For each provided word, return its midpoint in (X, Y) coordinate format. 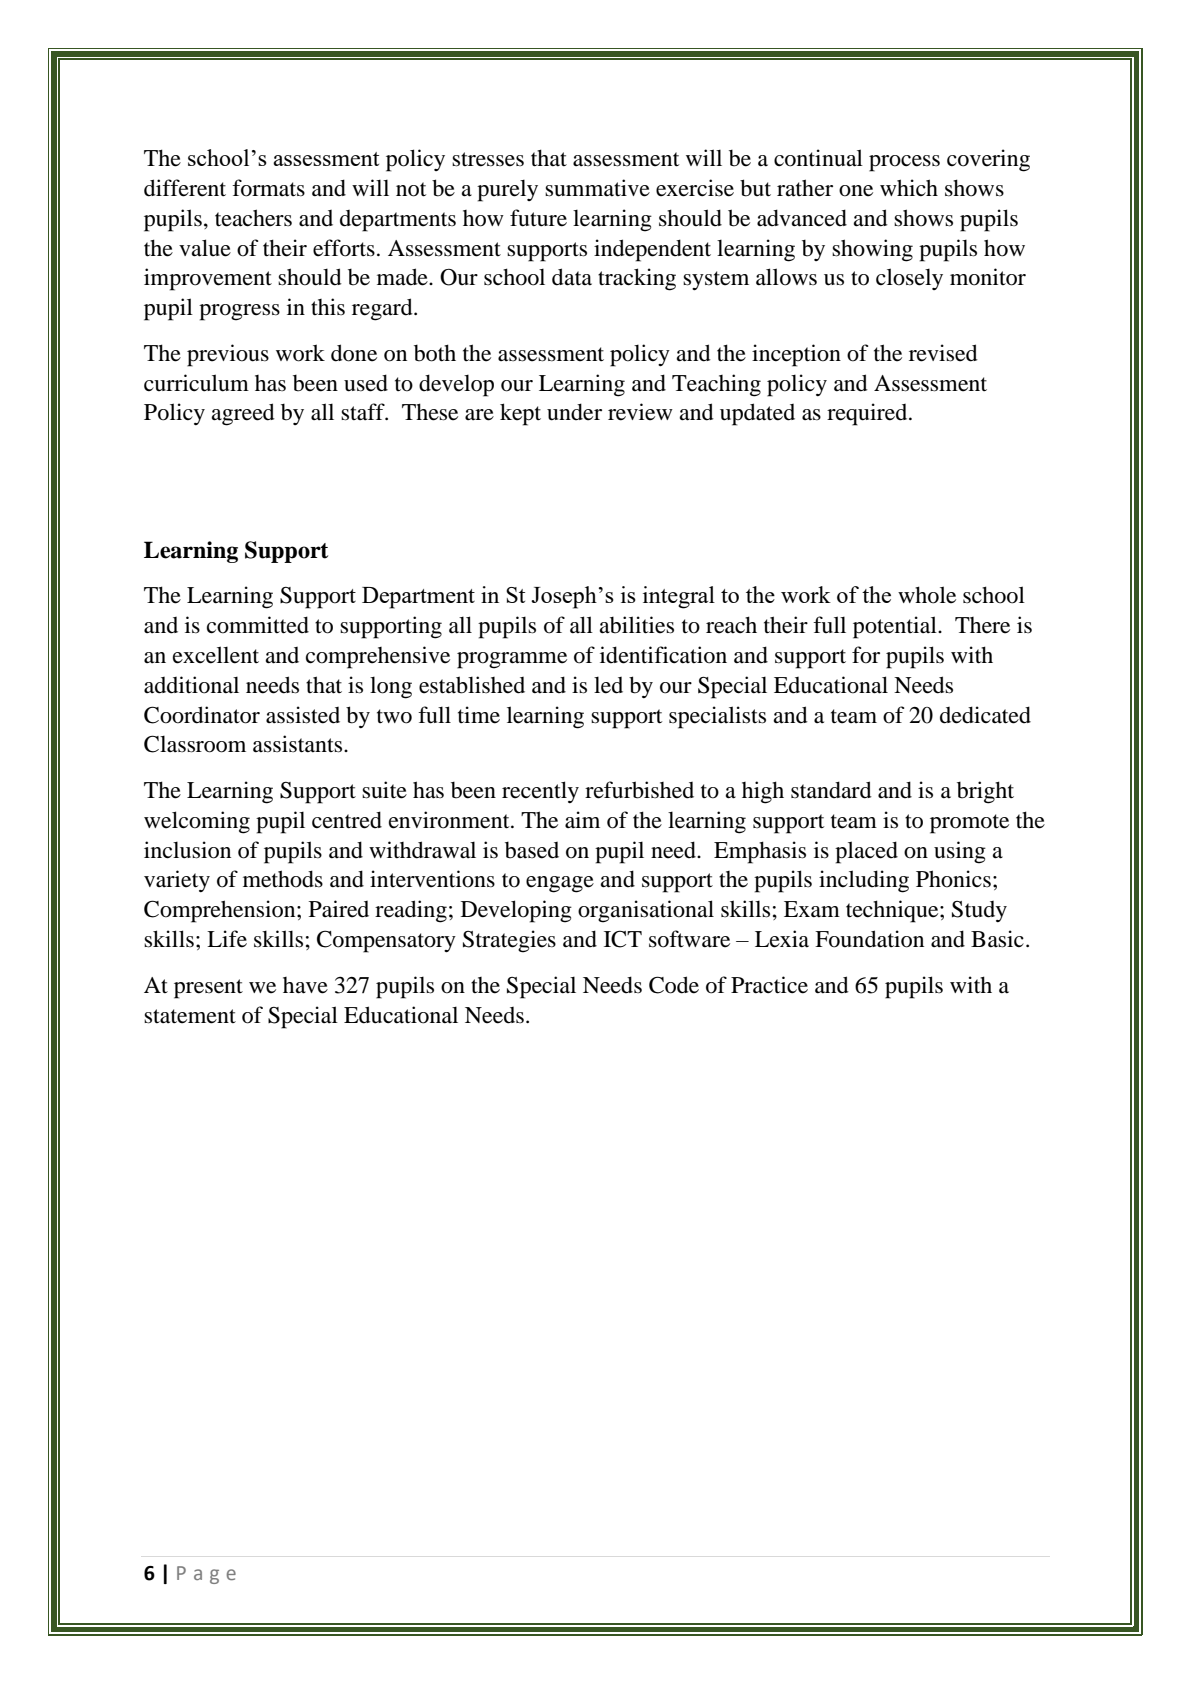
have (305, 985)
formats (268, 188)
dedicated (985, 715)
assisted (303, 715)
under (574, 412)
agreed (243, 414)
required (868, 414)
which (909, 187)
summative (597, 188)
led (608, 685)
